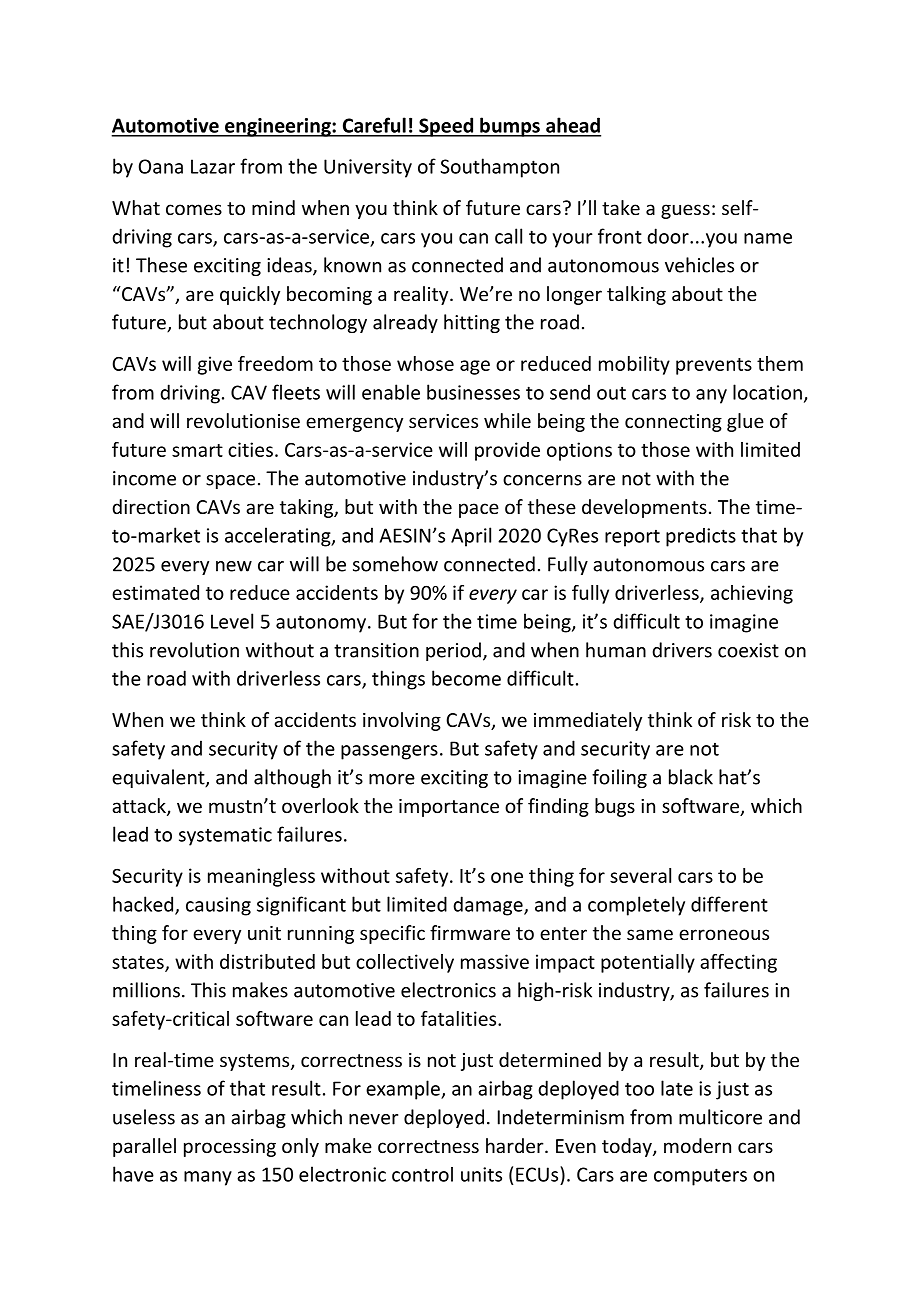 The width and height of the screenshot is (924, 1308). What do you see at coordinates (213, 166) in the screenshot?
I see `Lazar` at bounding box center [213, 166].
